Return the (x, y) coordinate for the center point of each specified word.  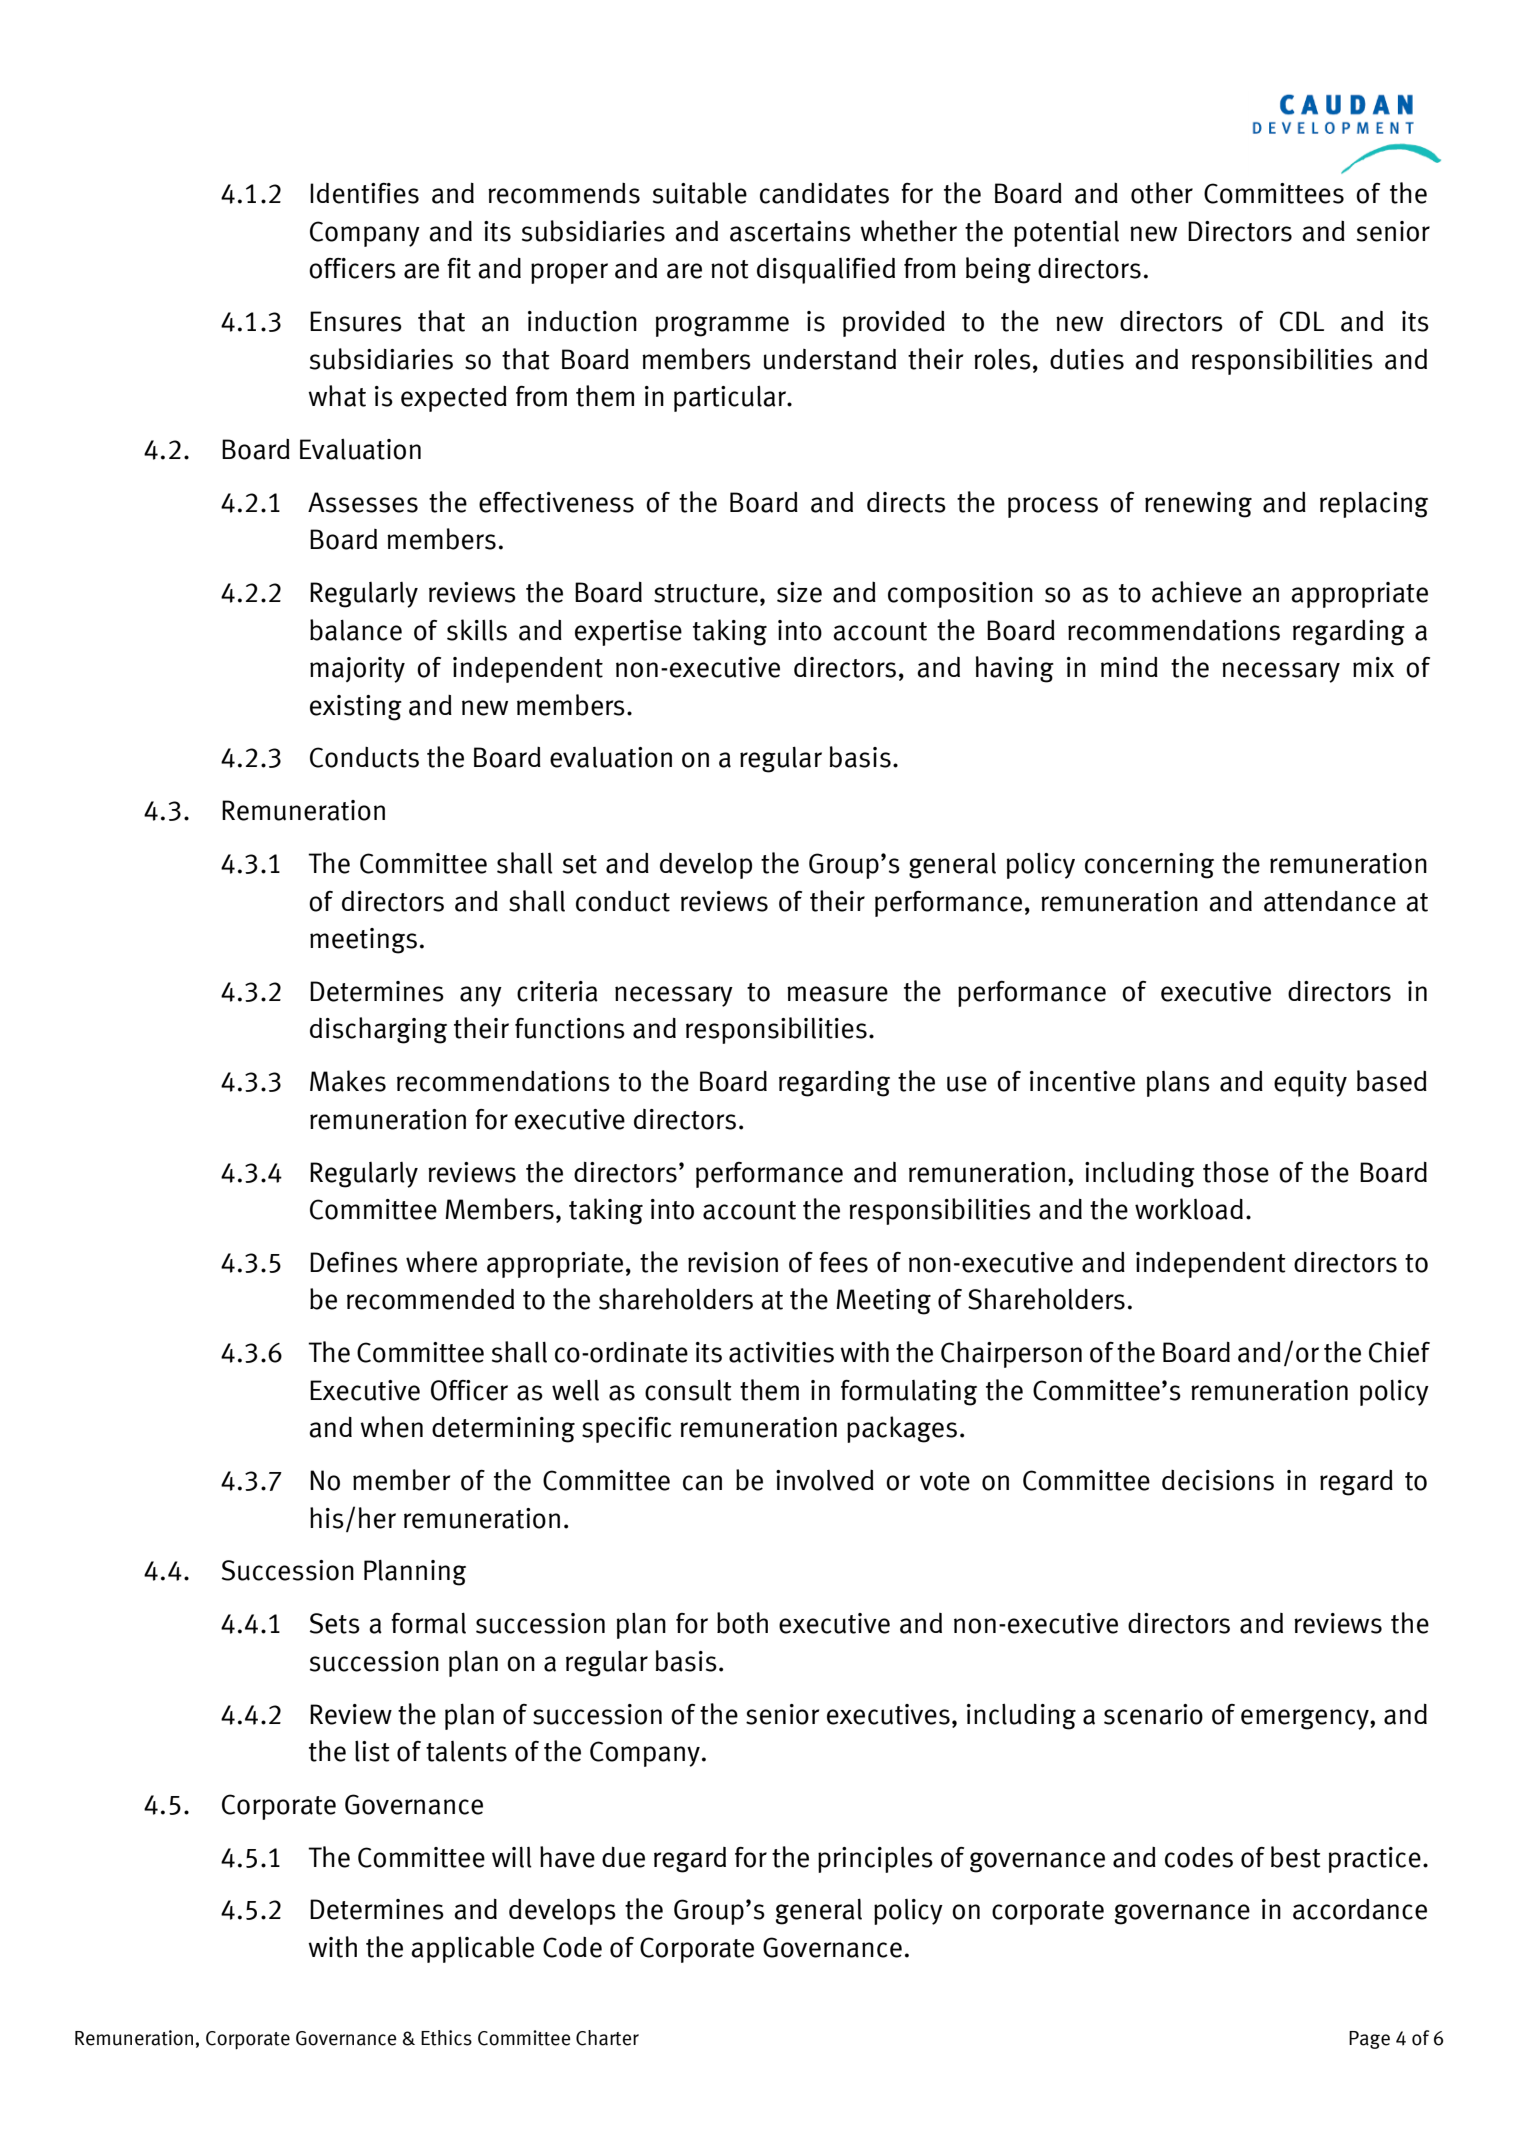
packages (902, 1429)
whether (908, 231)
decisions (1218, 1480)
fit (459, 268)
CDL (1302, 321)
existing (356, 708)
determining (503, 1429)
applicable (472, 1949)
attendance (1330, 901)
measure (837, 994)
